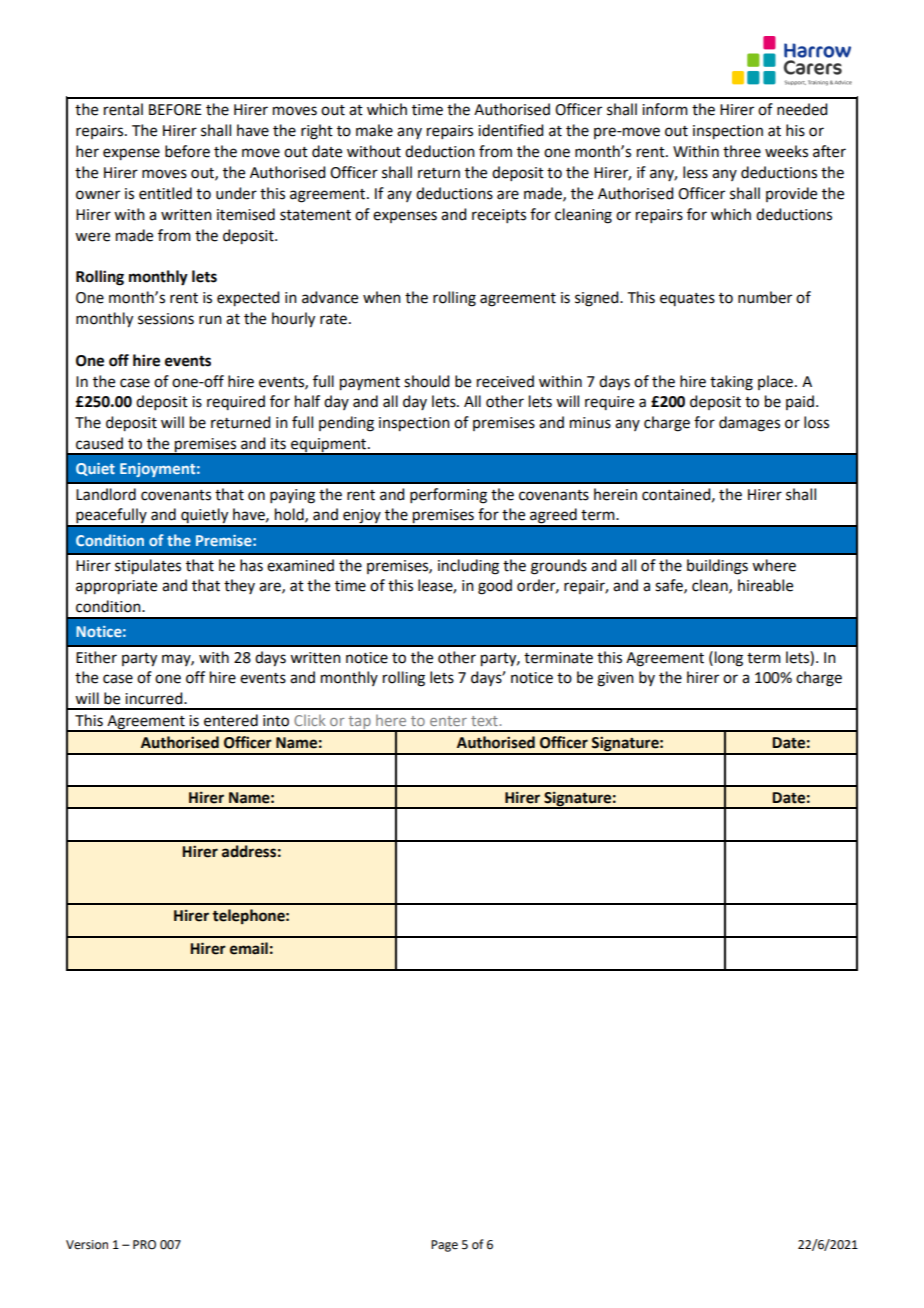 The image size is (924, 1308). What do you see at coordinates (155, 698) in the screenshot?
I see `incurred` at bounding box center [155, 698].
